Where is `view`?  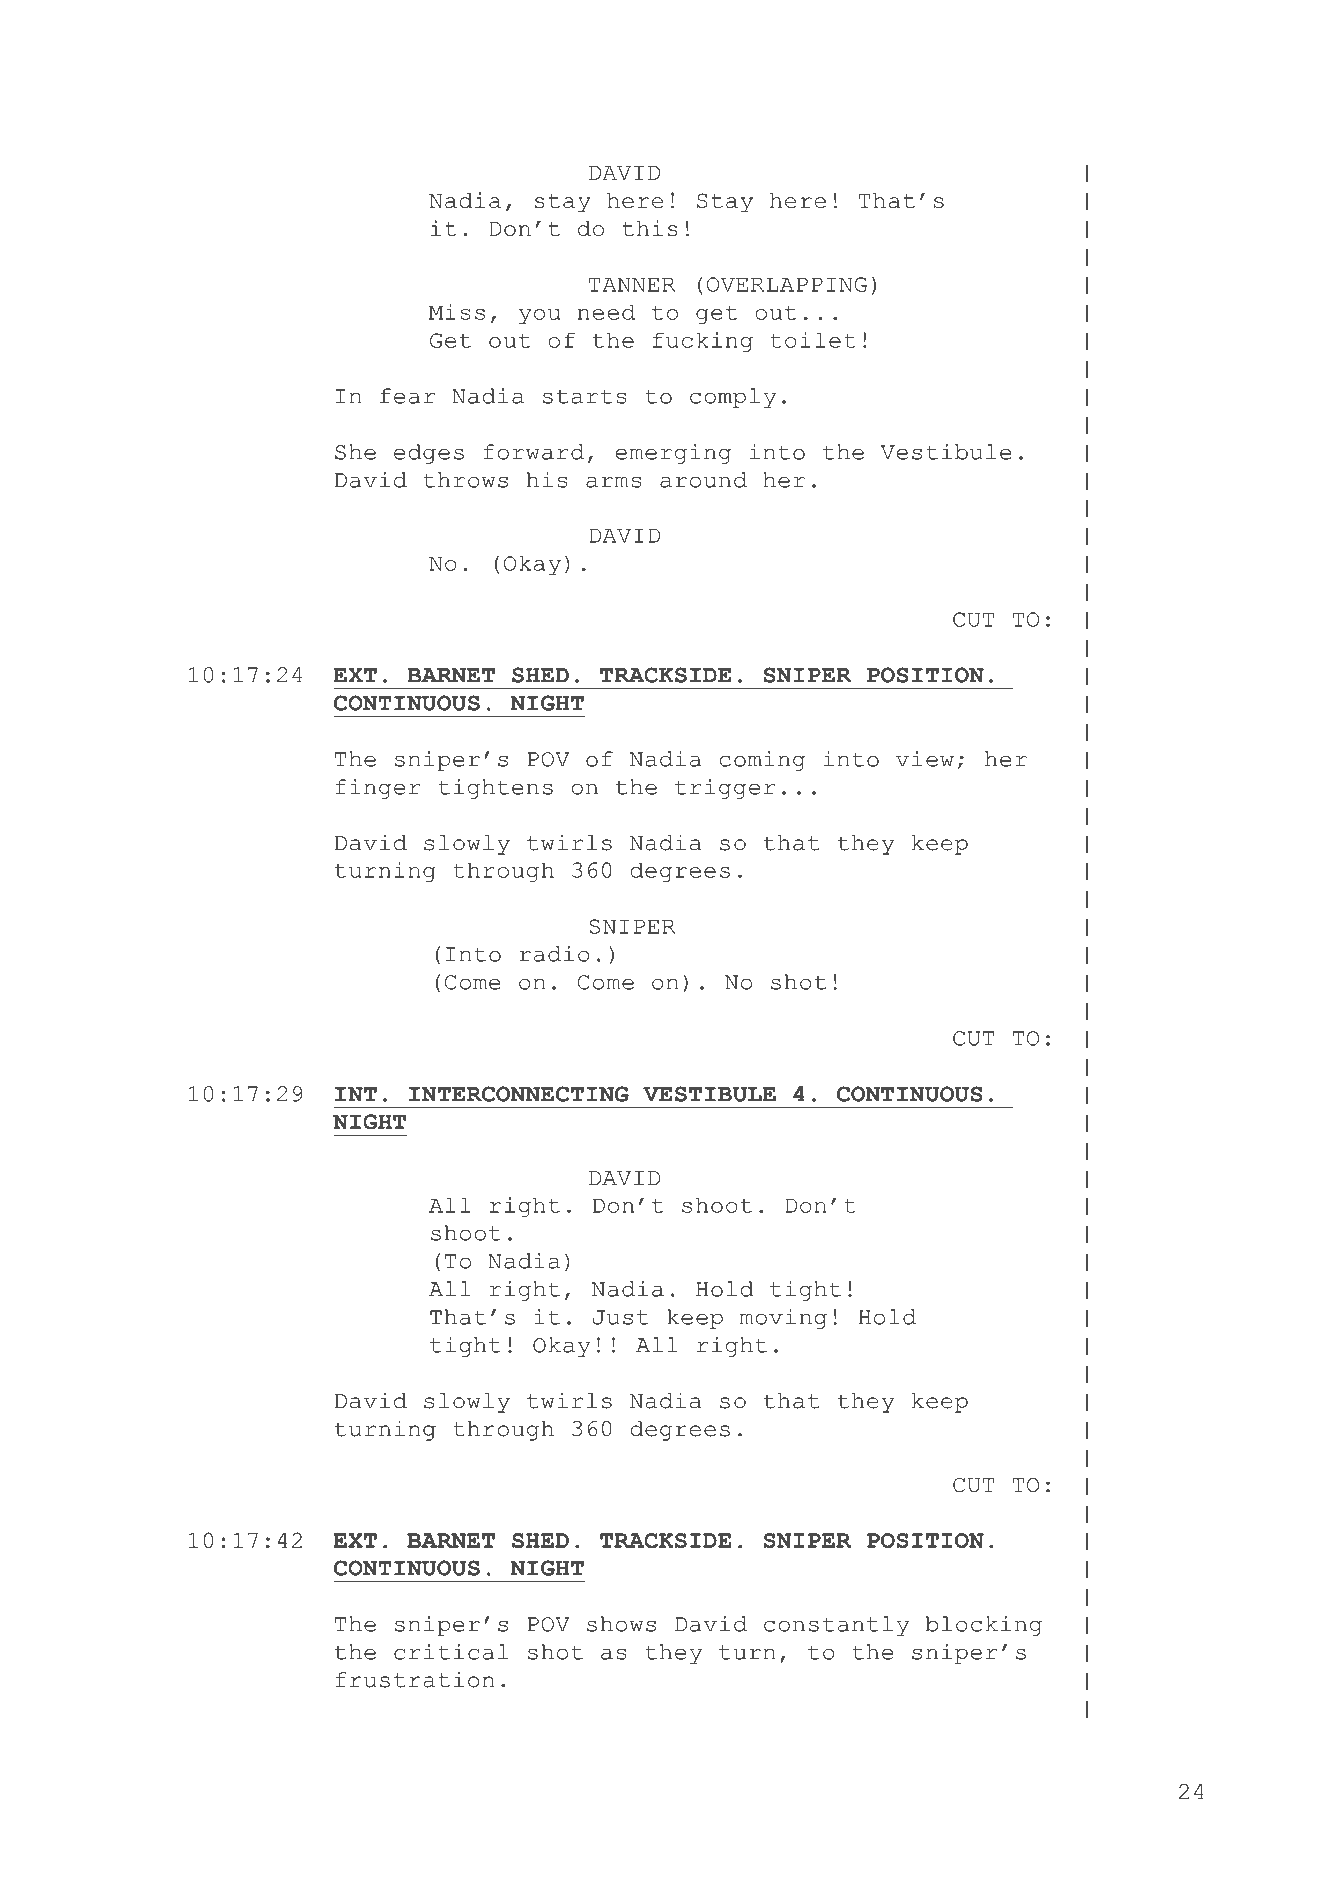
view is located at coordinates (925, 759).
